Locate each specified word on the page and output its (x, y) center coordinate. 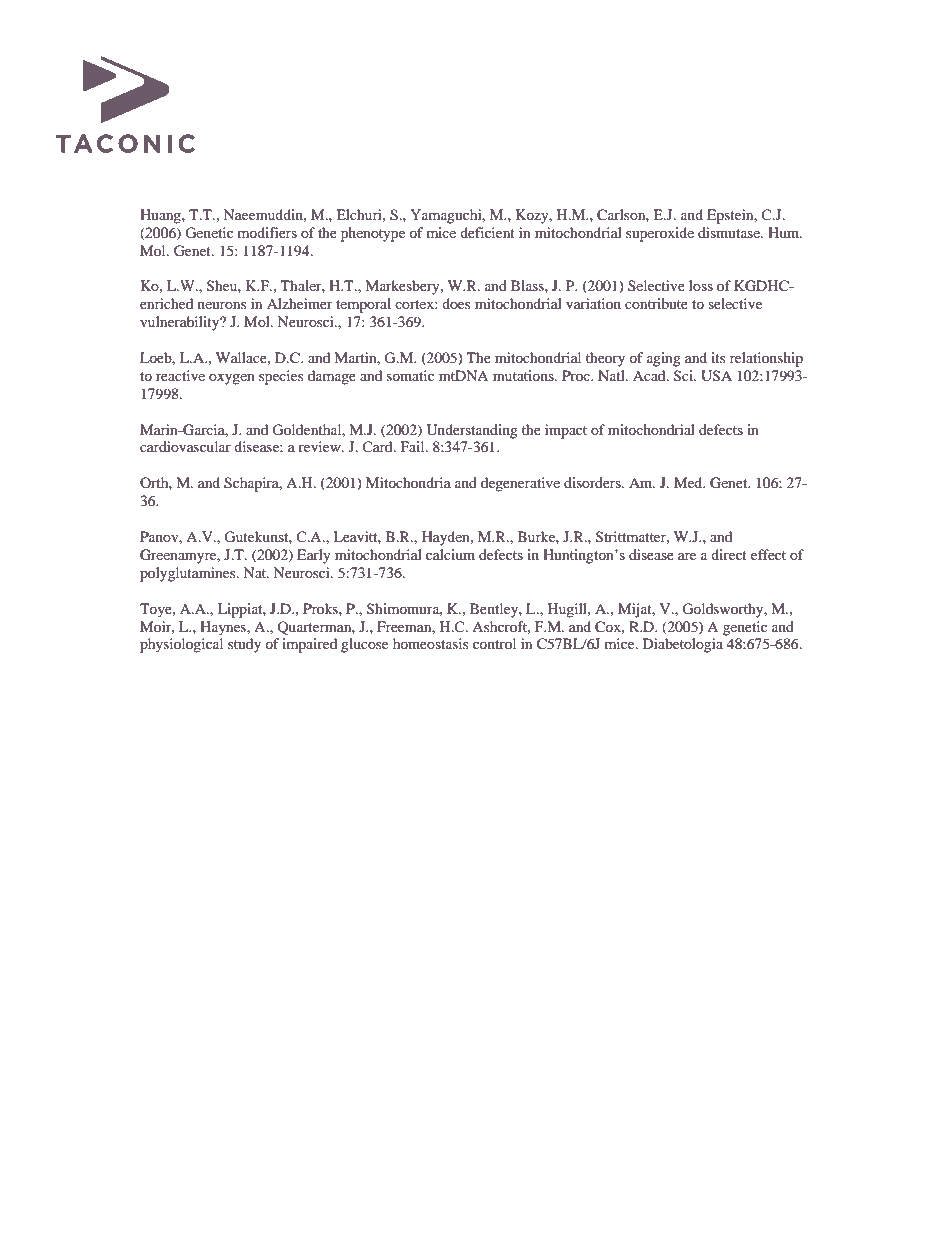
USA (716, 376)
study (244, 645)
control (494, 643)
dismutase (730, 232)
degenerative (520, 484)
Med (689, 482)
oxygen (232, 379)
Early (314, 556)
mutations (524, 375)
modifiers (267, 232)
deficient (487, 232)
